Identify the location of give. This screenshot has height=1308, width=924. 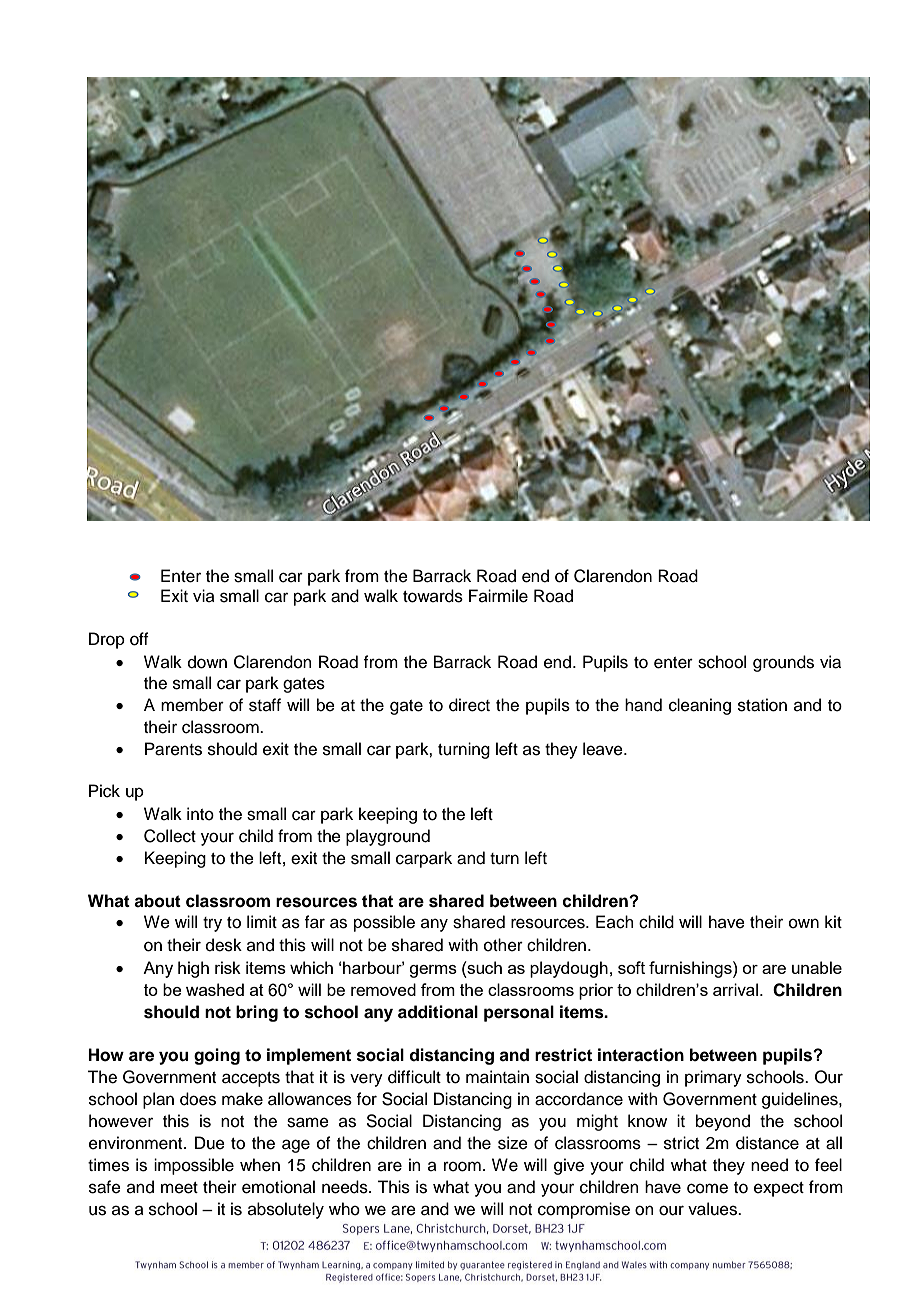
(569, 1166).
